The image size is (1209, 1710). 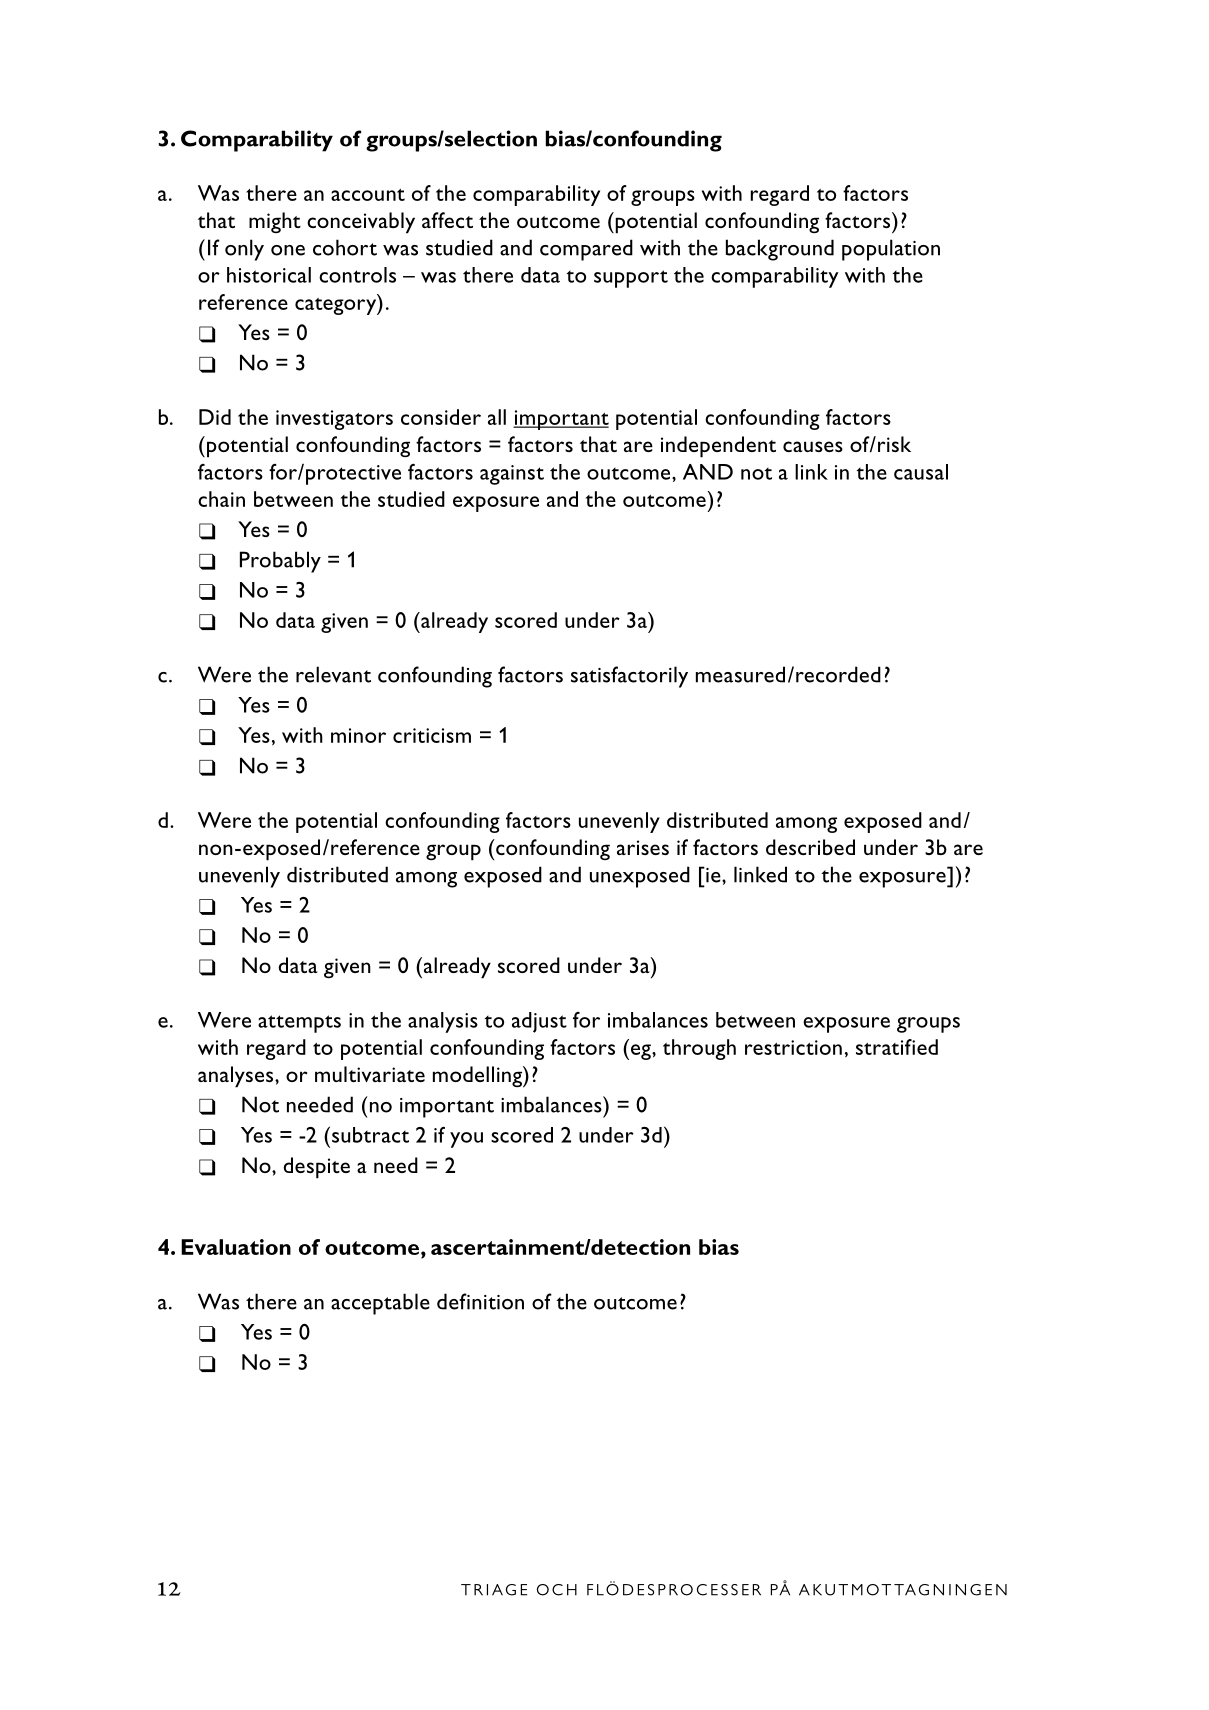 What do you see at coordinates (236, 1247) in the page?
I see `Evaluation` at bounding box center [236, 1247].
